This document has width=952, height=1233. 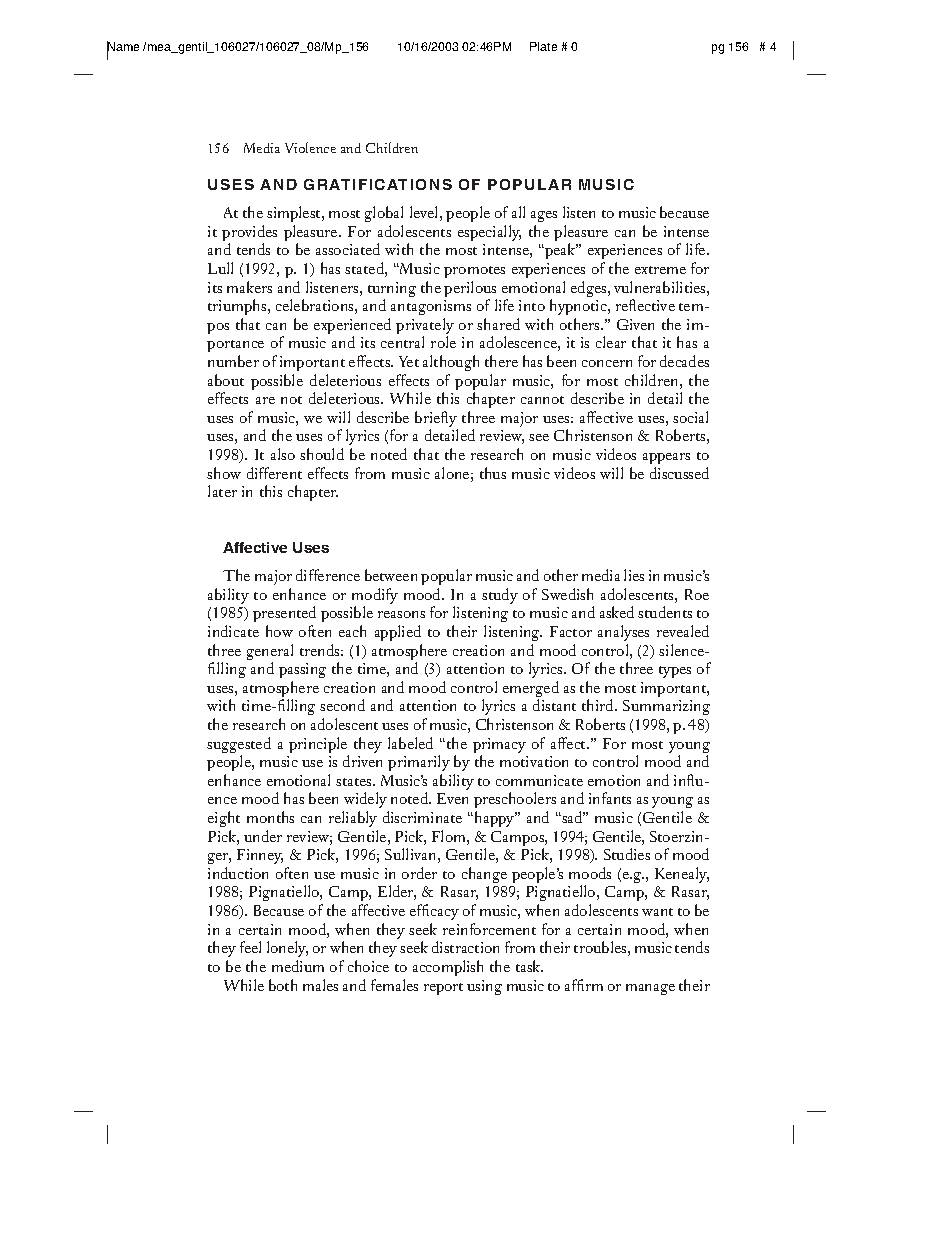 What do you see at coordinates (543, 46) in the document?
I see `Plate` at bounding box center [543, 46].
